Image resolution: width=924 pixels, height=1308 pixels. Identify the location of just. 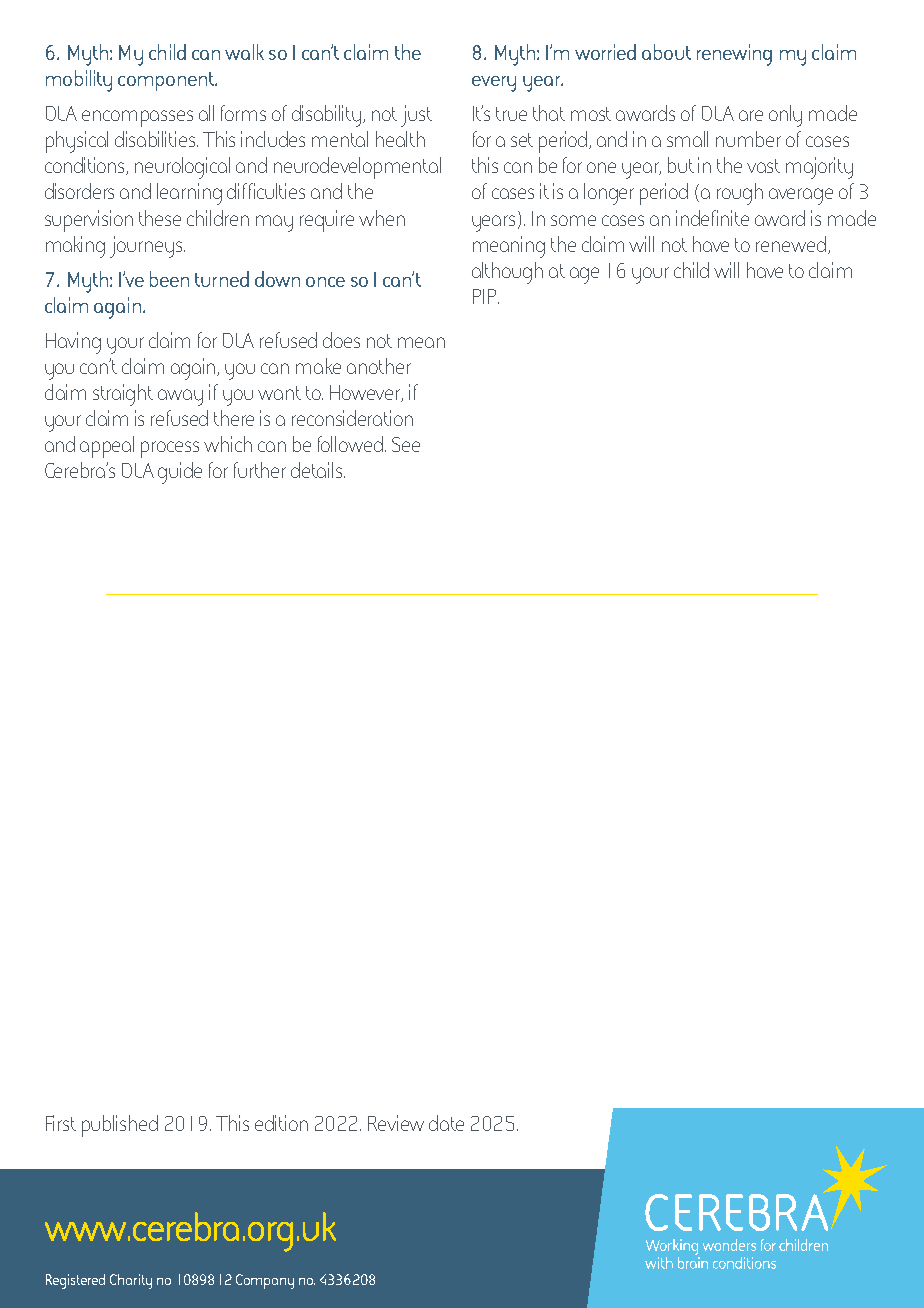
(416, 116).
